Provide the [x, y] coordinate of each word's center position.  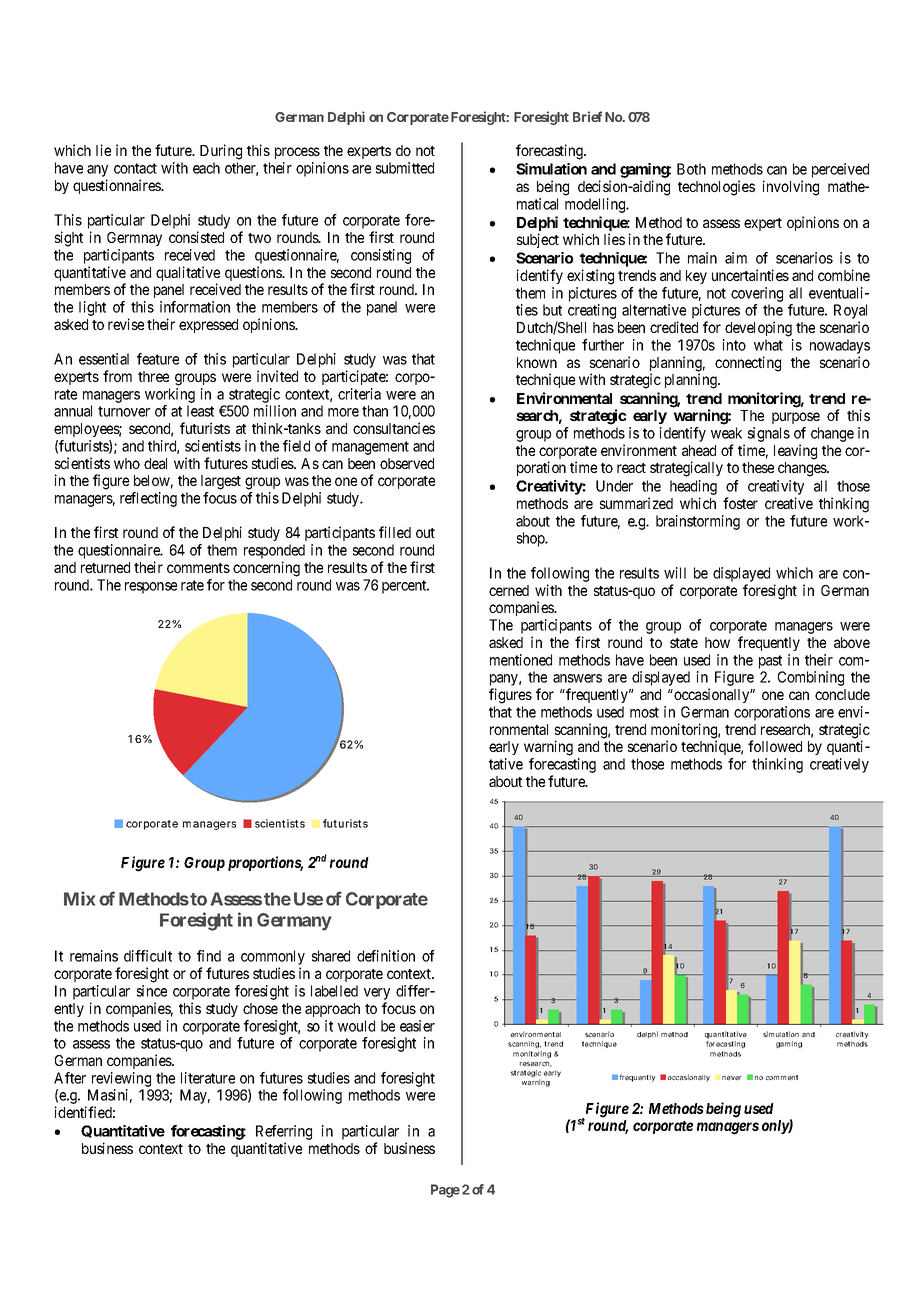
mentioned [521, 660]
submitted [405, 168]
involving [791, 188]
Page [445, 1191]
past [770, 662]
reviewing [121, 1079]
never [732, 1078]
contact [135, 168]
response [151, 588]
